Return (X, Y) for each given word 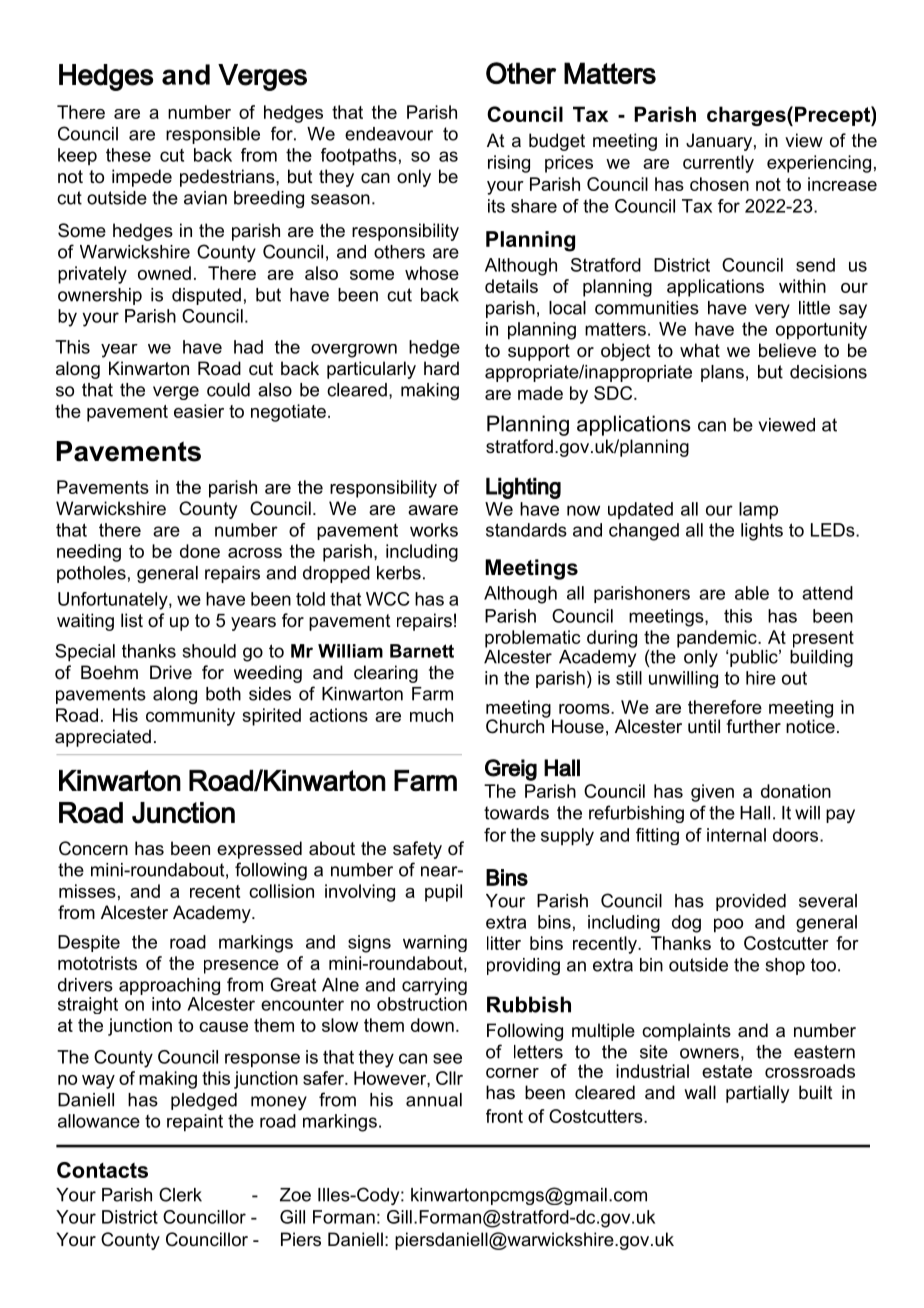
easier (199, 411)
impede (142, 178)
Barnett (422, 651)
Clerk (180, 1194)
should (209, 651)
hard (441, 368)
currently (718, 164)
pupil (443, 893)
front (504, 1116)
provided (751, 902)
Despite (89, 943)
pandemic (718, 639)
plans (722, 373)
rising (509, 164)
